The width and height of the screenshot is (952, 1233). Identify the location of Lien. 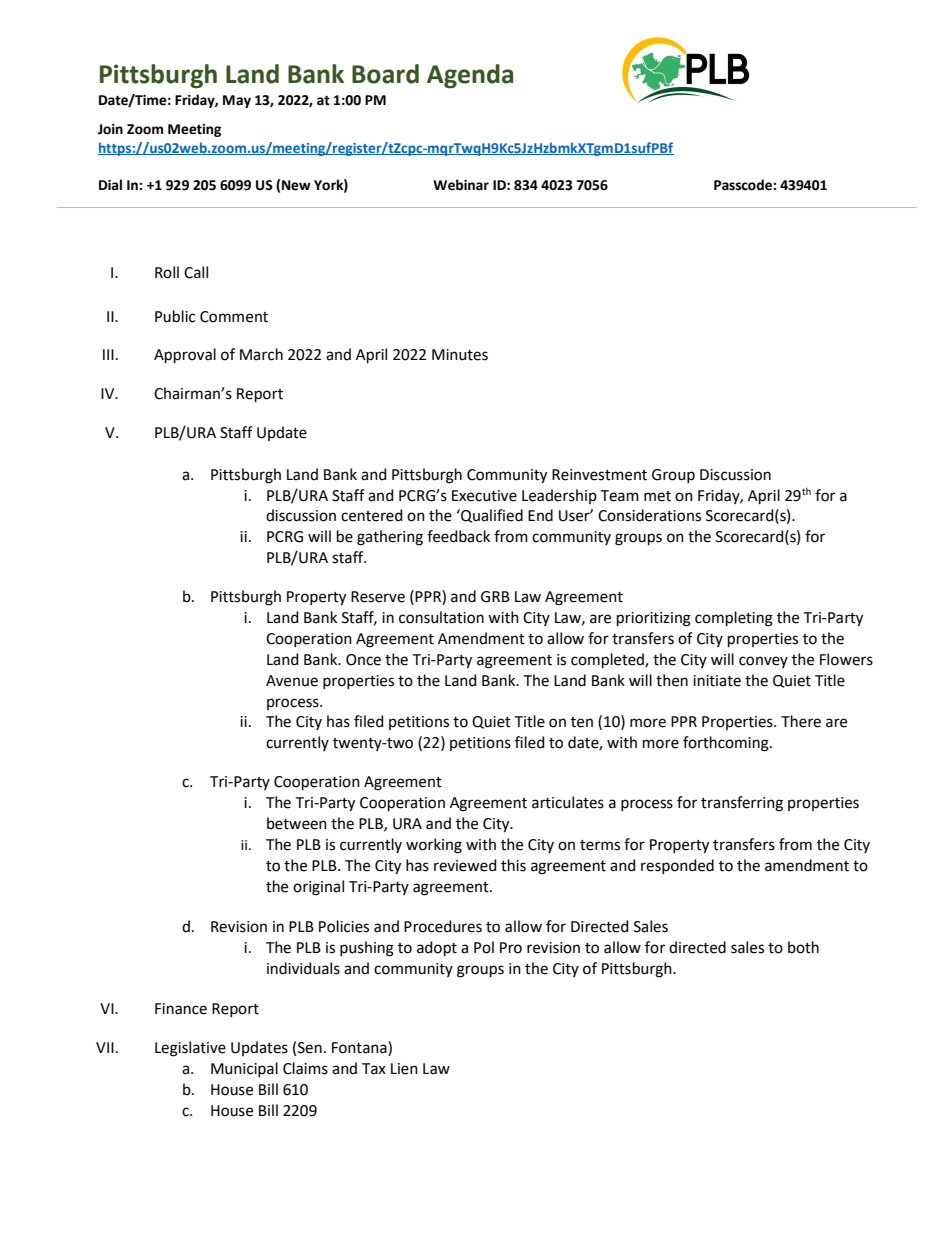
(404, 1069).
